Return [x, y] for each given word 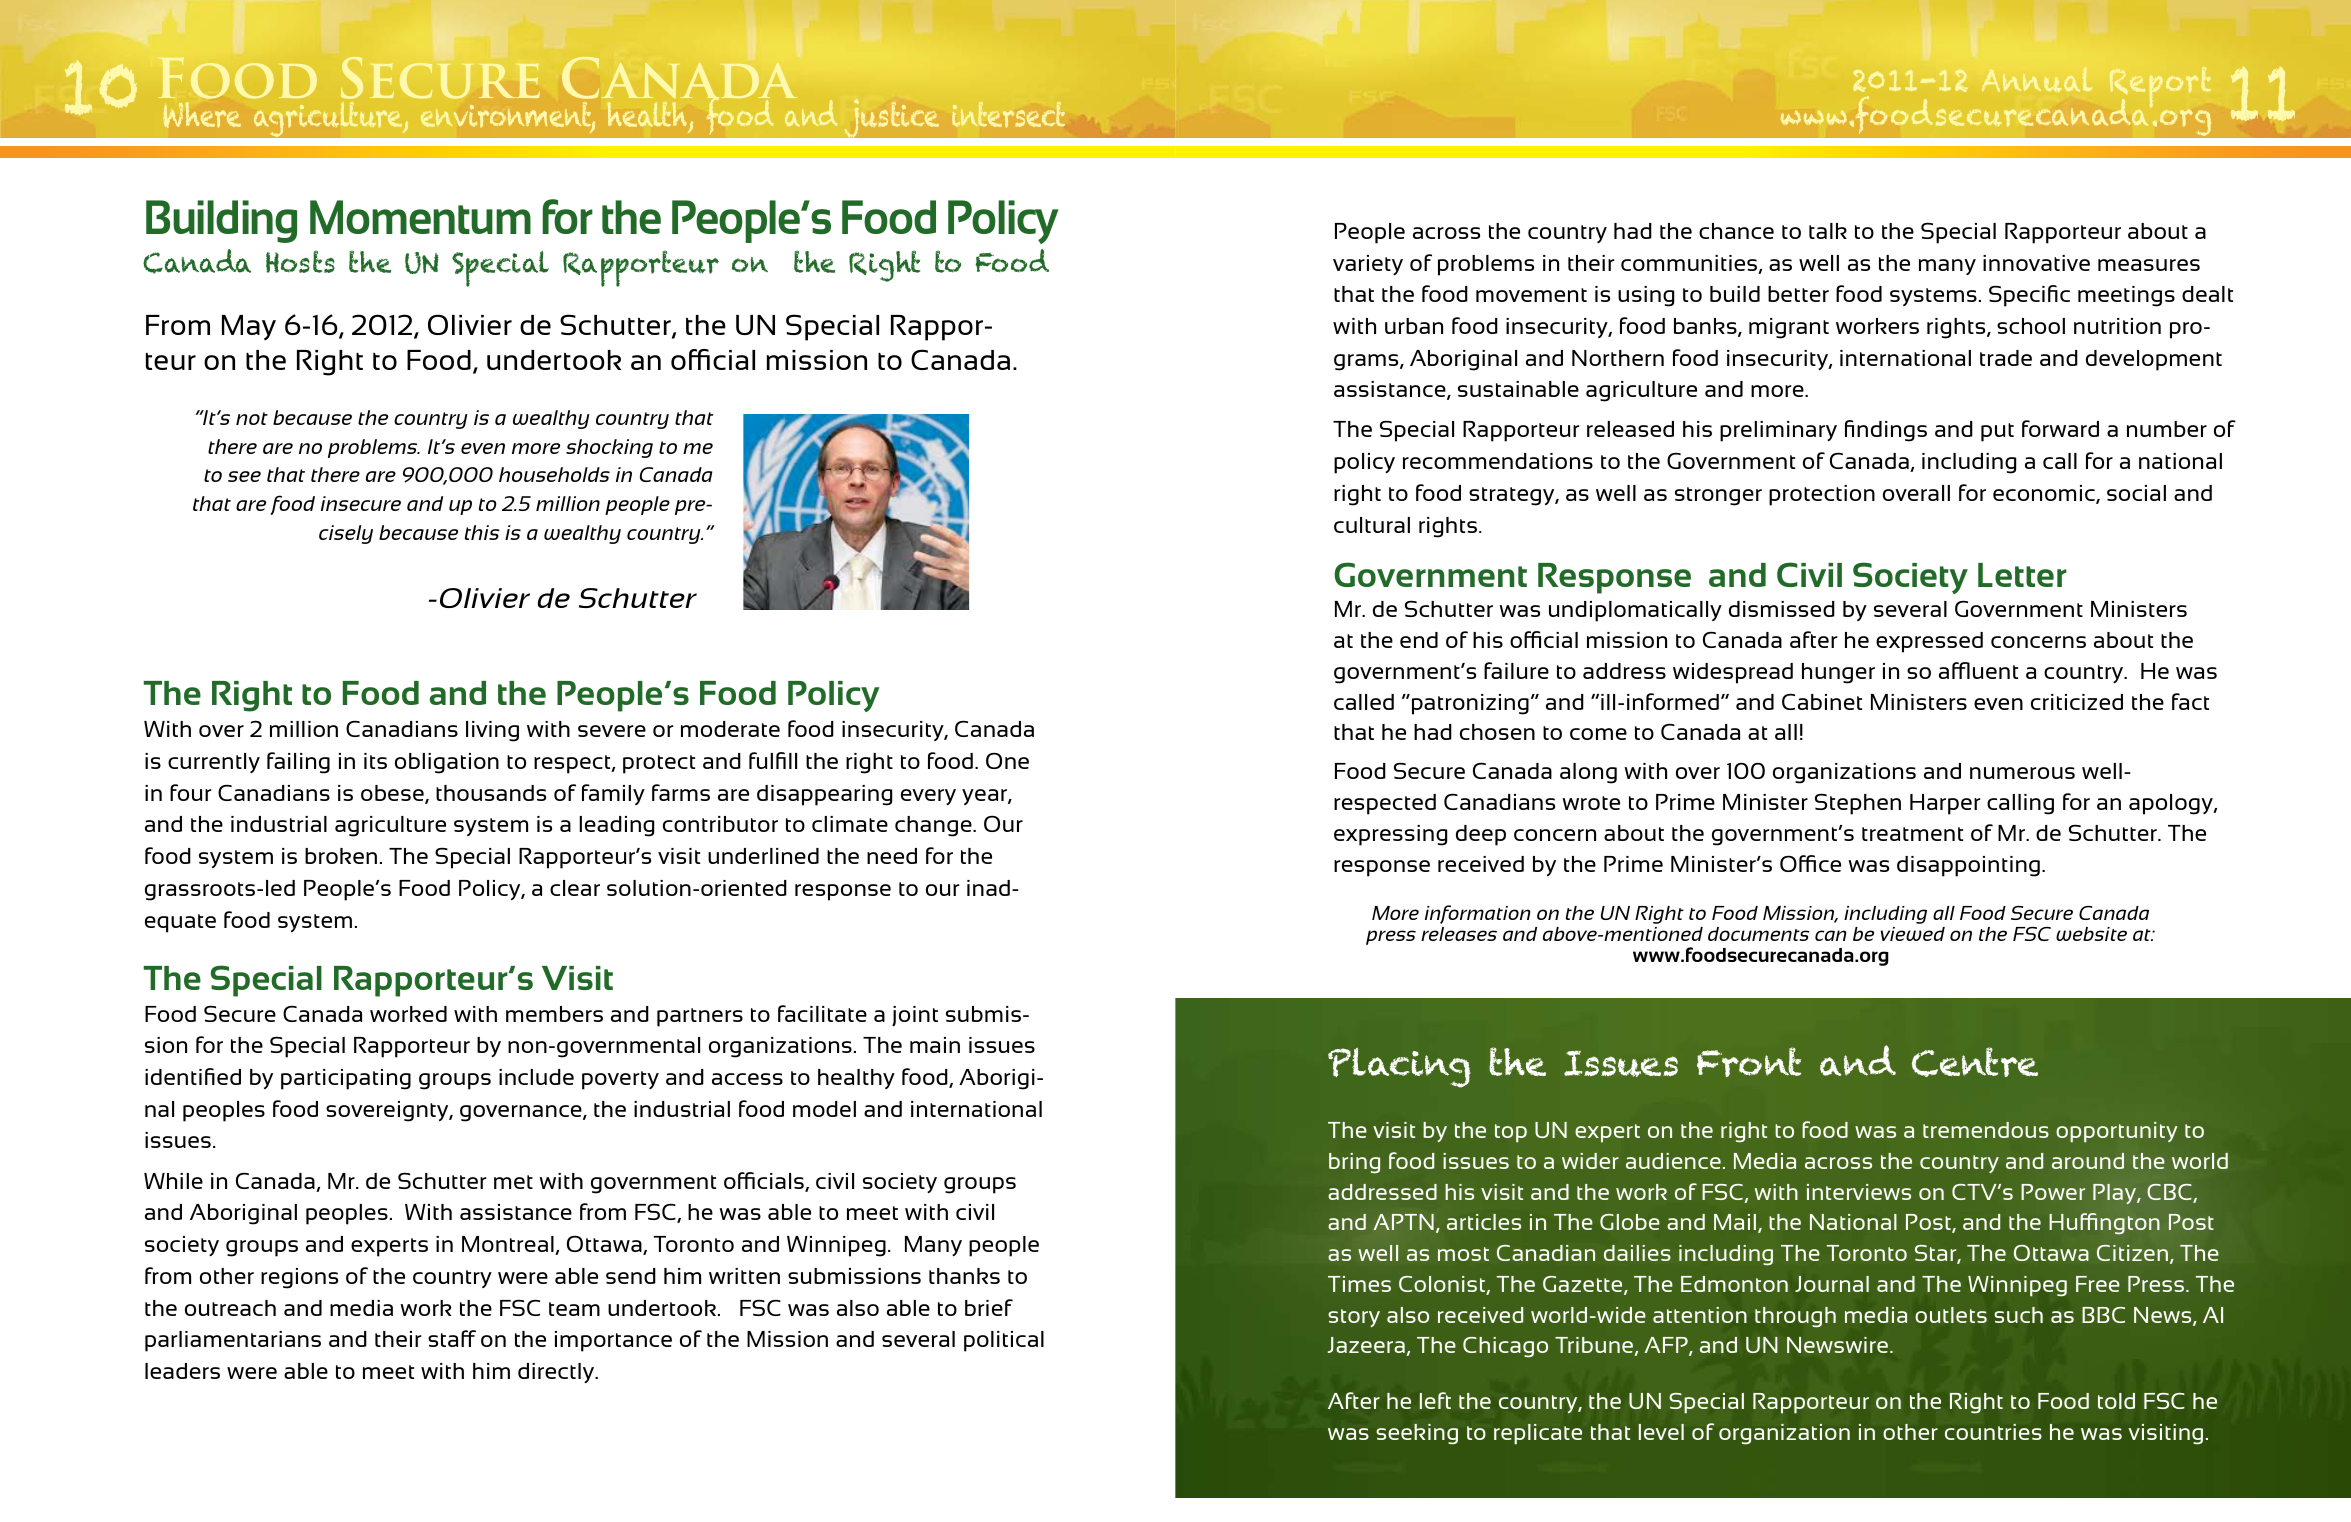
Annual [2037, 80]
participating [346, 1079]
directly [557, 1373]
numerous [2022, 773]
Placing [1399, 1068]
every [928, 797]
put [1997, 432]
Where [202, 115]
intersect [1009, 114]
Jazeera [1367, 1346]
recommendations [1498, 461]
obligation [447, 763]
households [554, 474]
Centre [1975, 1062]
